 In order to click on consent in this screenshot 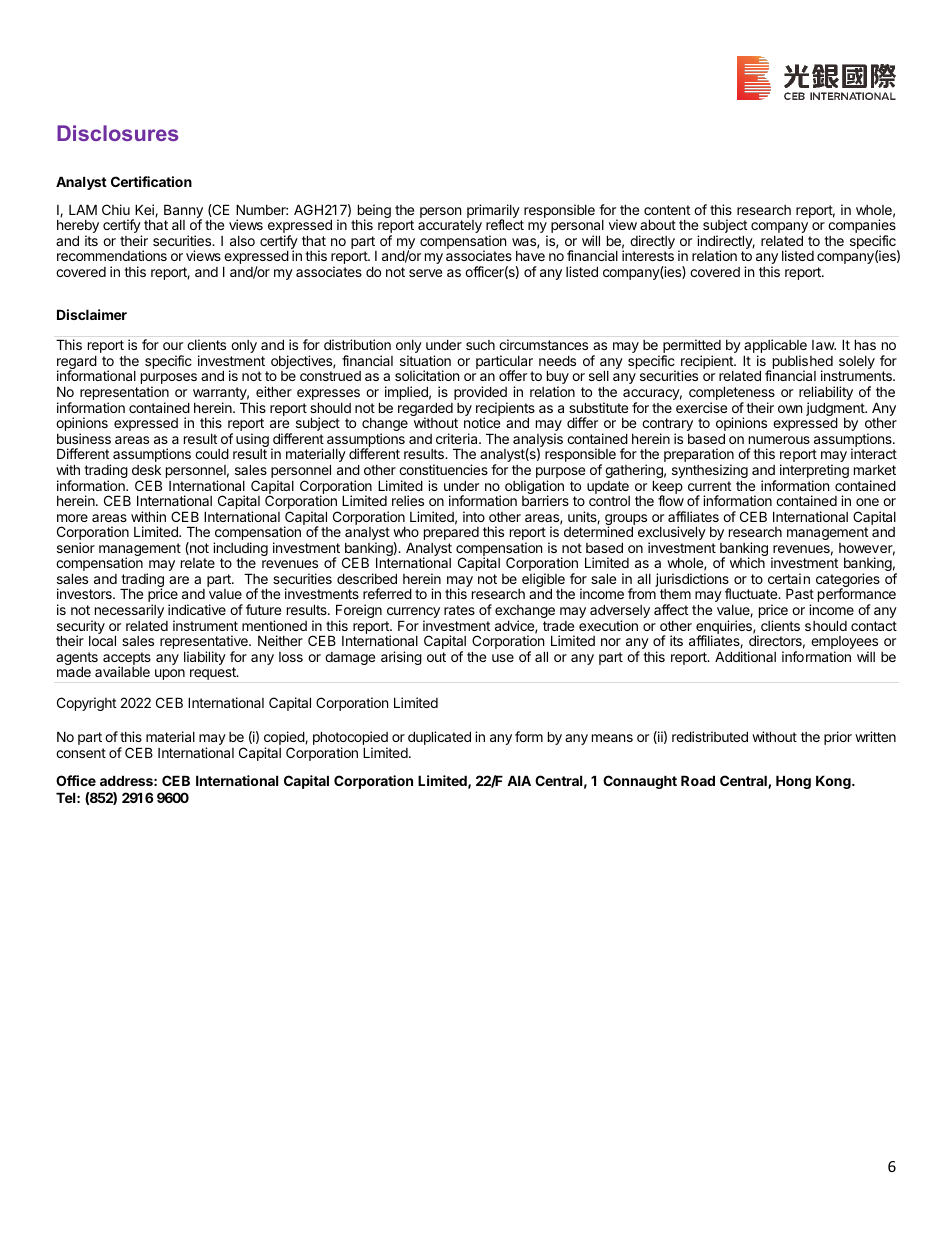, I will do `click(81, 753)`.
